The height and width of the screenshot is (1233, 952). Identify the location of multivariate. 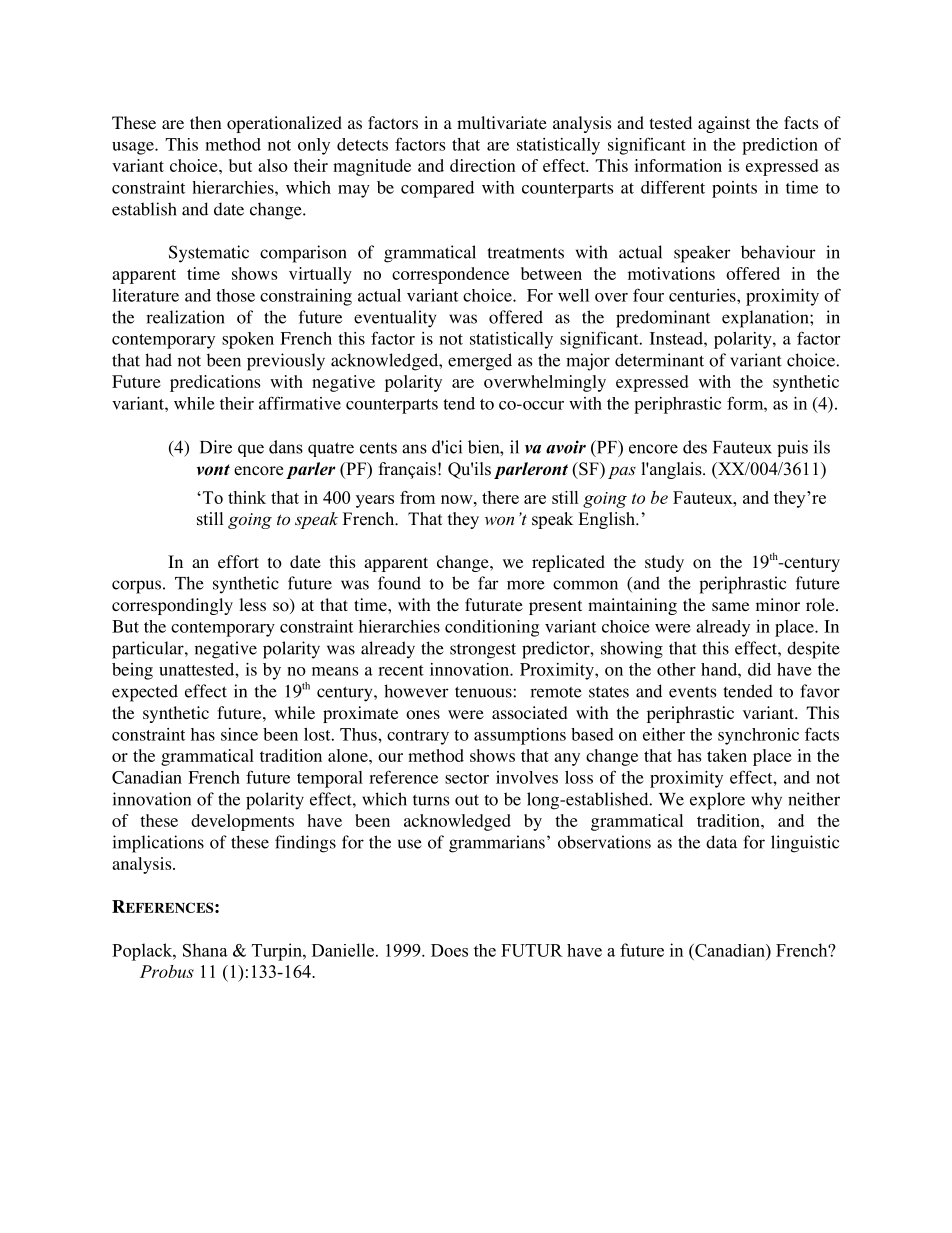
(502, 122).
